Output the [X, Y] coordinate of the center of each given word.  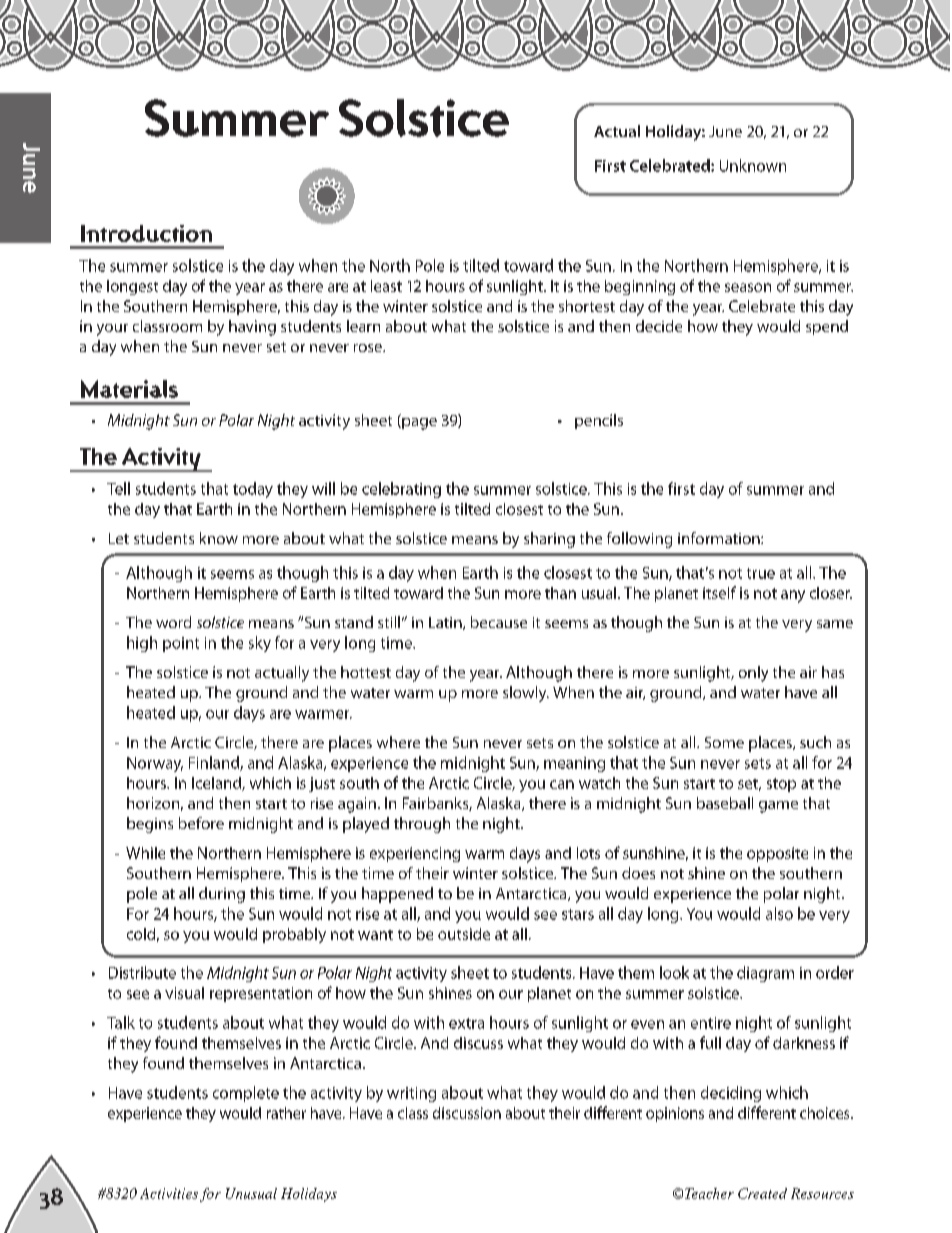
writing [411, 1094]
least [386, 286]
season [748, 287]
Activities [169, 1193]
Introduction [146, 233]
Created [762, 1193]
